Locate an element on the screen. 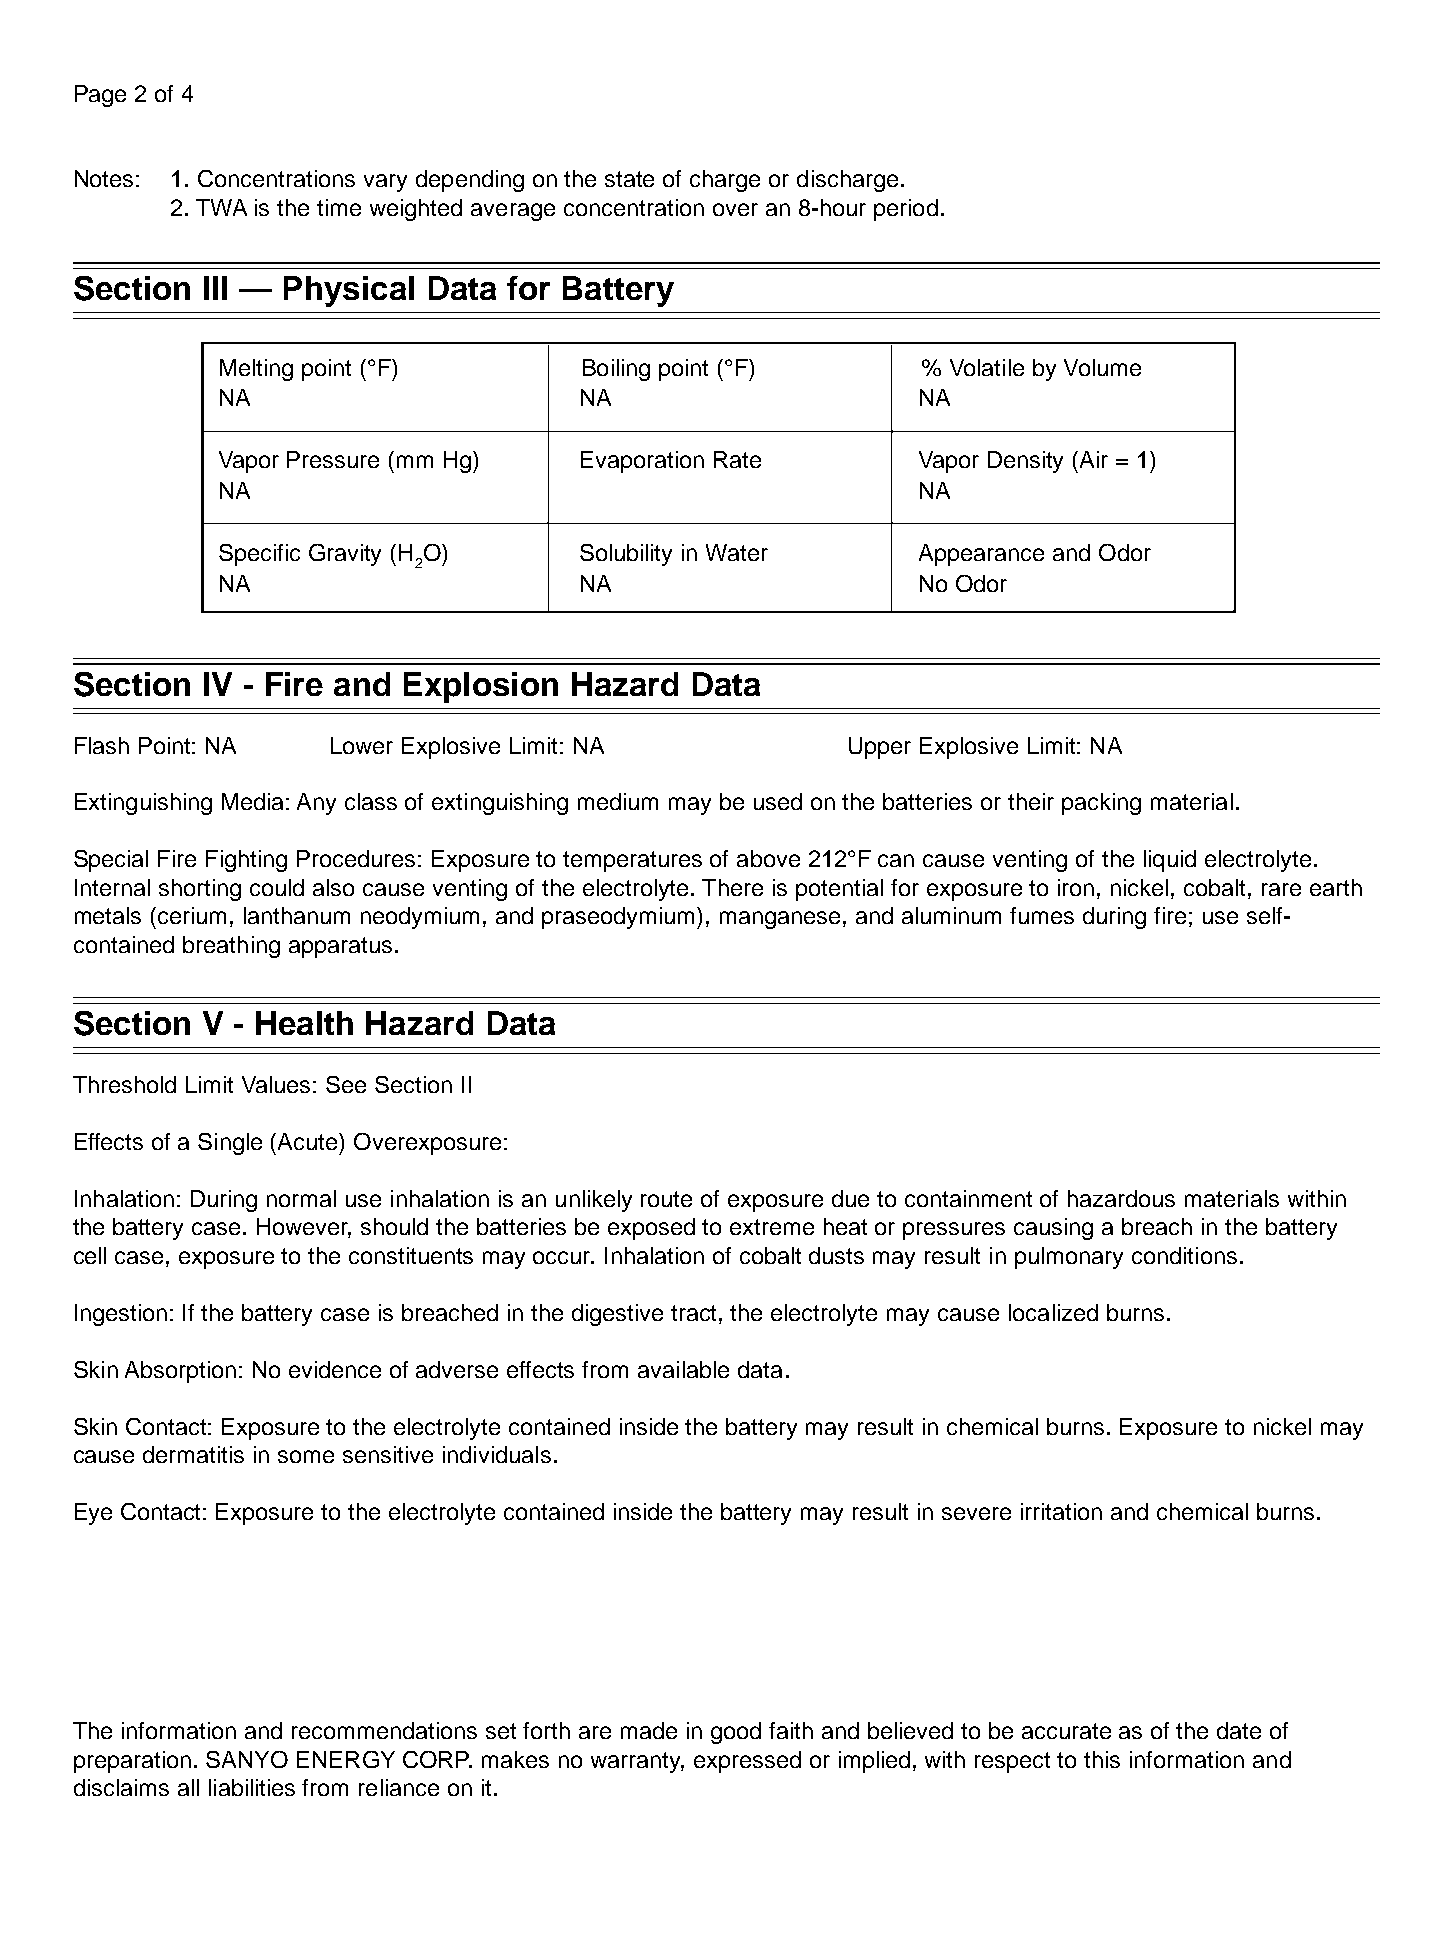  conditions is located at coordinates (1184, 1255).
